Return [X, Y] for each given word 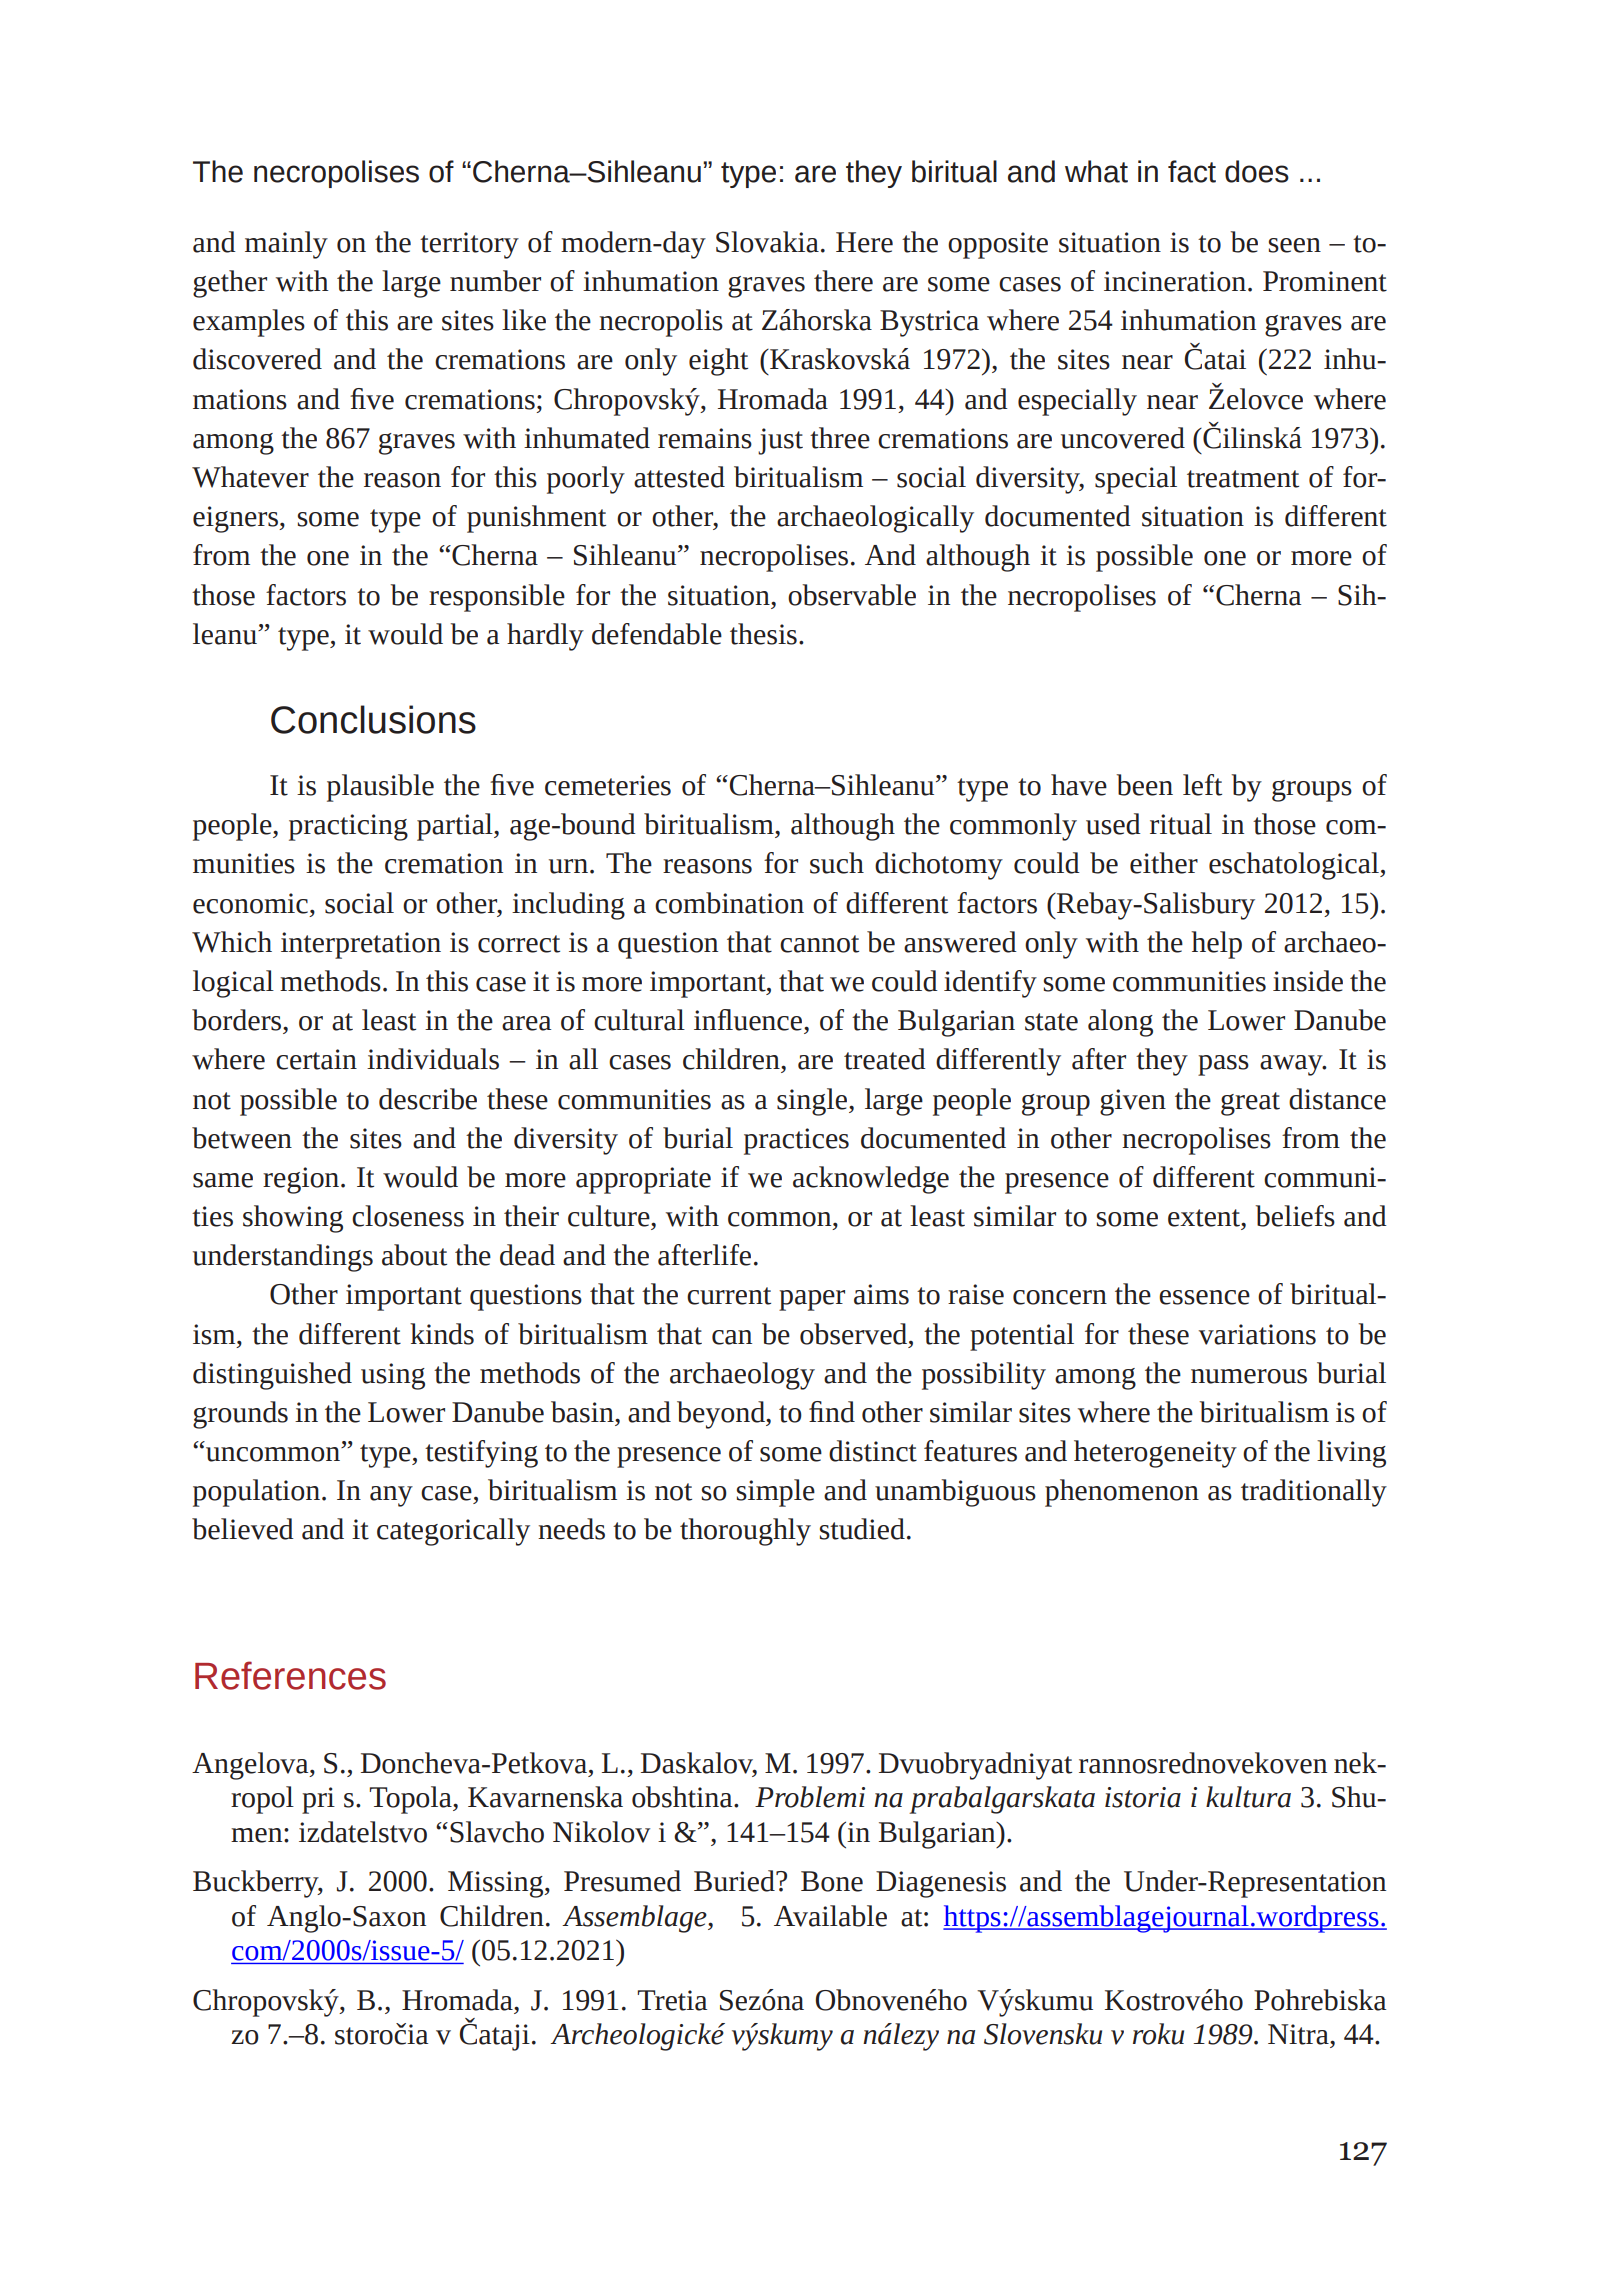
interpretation [361, 945]
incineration [1175, 281]
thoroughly [745, 1532]
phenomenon [1122, 1493]
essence [1204, 1297]
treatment [1243, 479]
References [290, 1675]
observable [852, 595]
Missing [497, 1884]
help [1216, 945]
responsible [497, 598]
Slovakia [767, 242]
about [414, 1255]
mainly [286, 245]
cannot [819, 944]
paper [812, 1300]
